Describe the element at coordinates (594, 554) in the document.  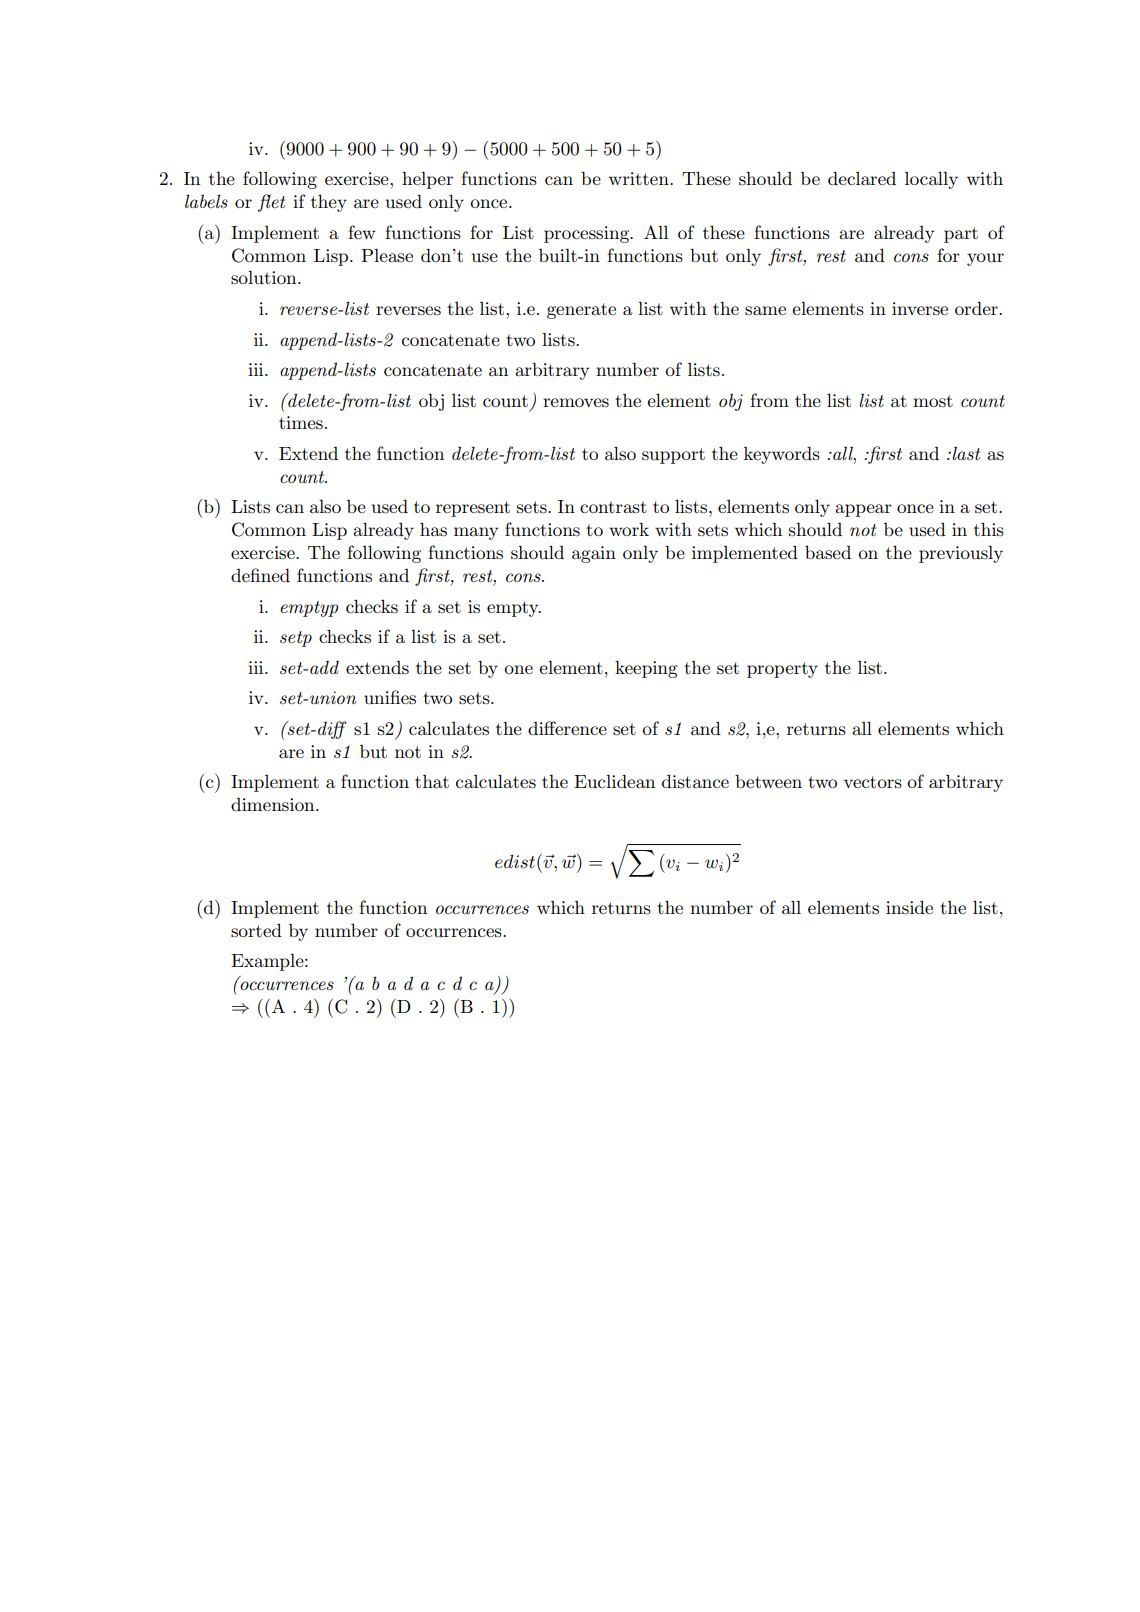
I see `again` at that location.
